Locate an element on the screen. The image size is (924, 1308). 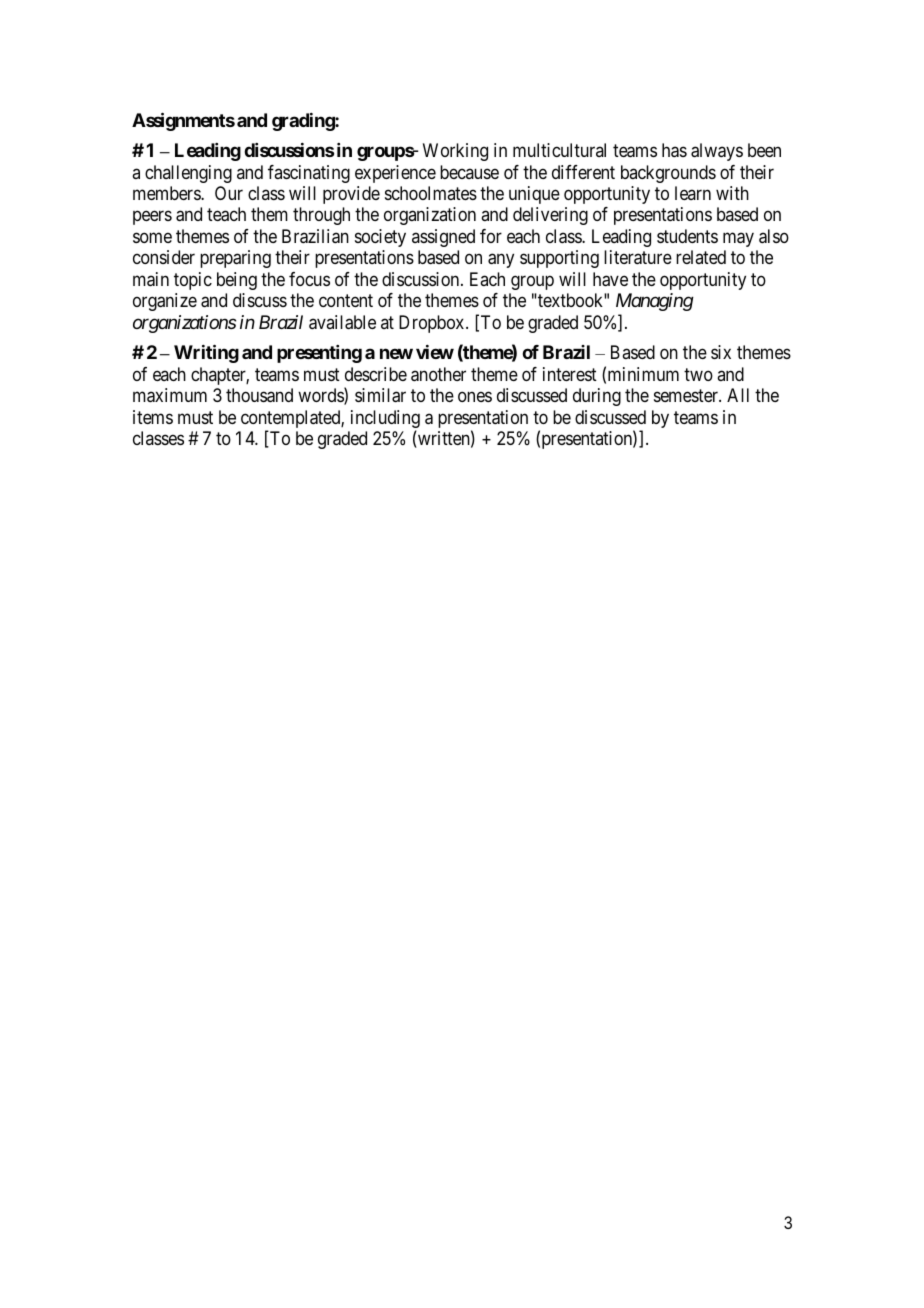
because is located at coordinates (469, 172).
